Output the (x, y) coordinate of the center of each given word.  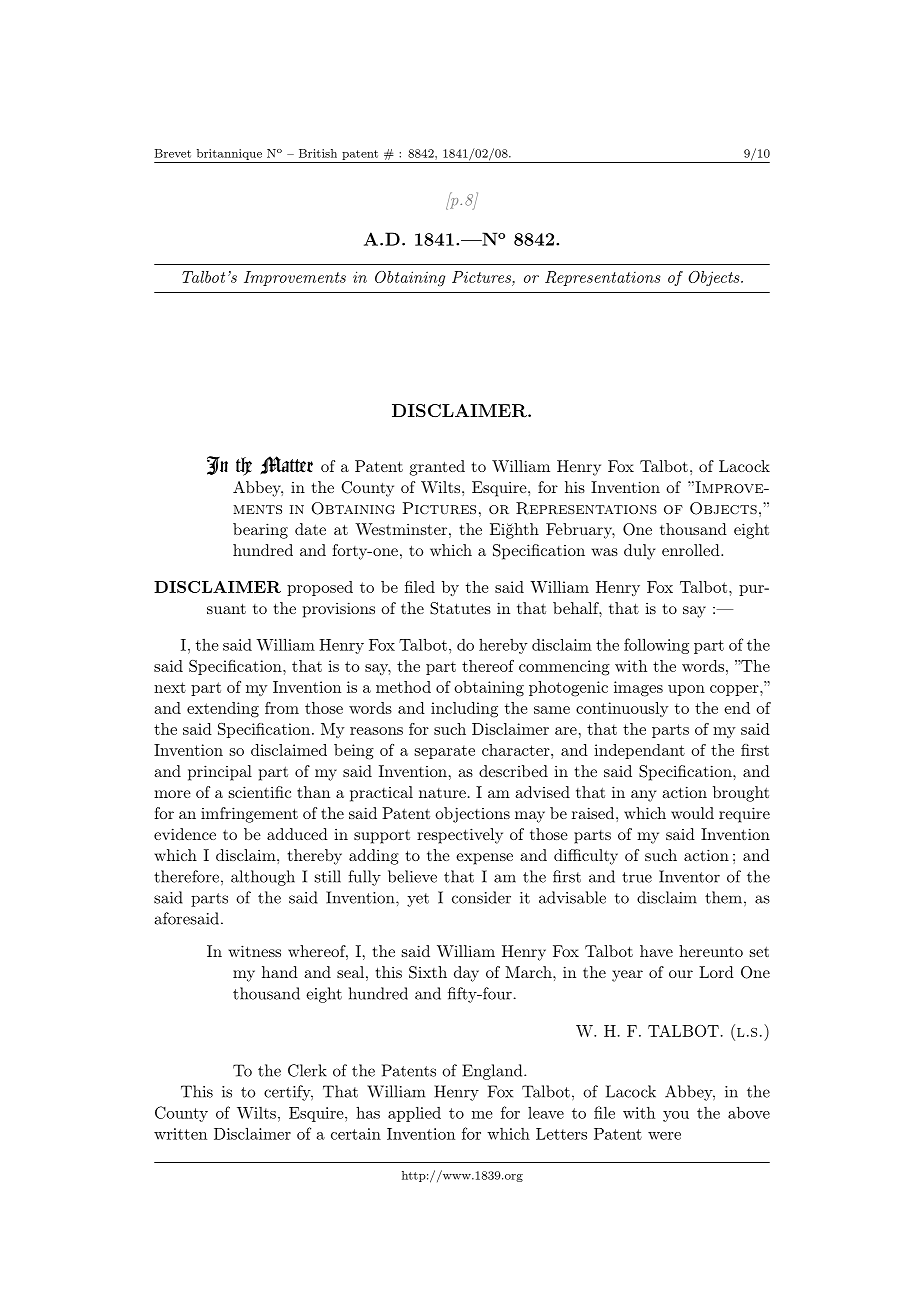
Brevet (173, 153)
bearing (260, 531)
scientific (260, 792)
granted (437, 468)
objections (472, 815)
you (676, 1116)
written (180, 1134)
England (493, 1072)
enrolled (692, 550)
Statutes (460, 608)
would (692, 813)
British (318, 153)
